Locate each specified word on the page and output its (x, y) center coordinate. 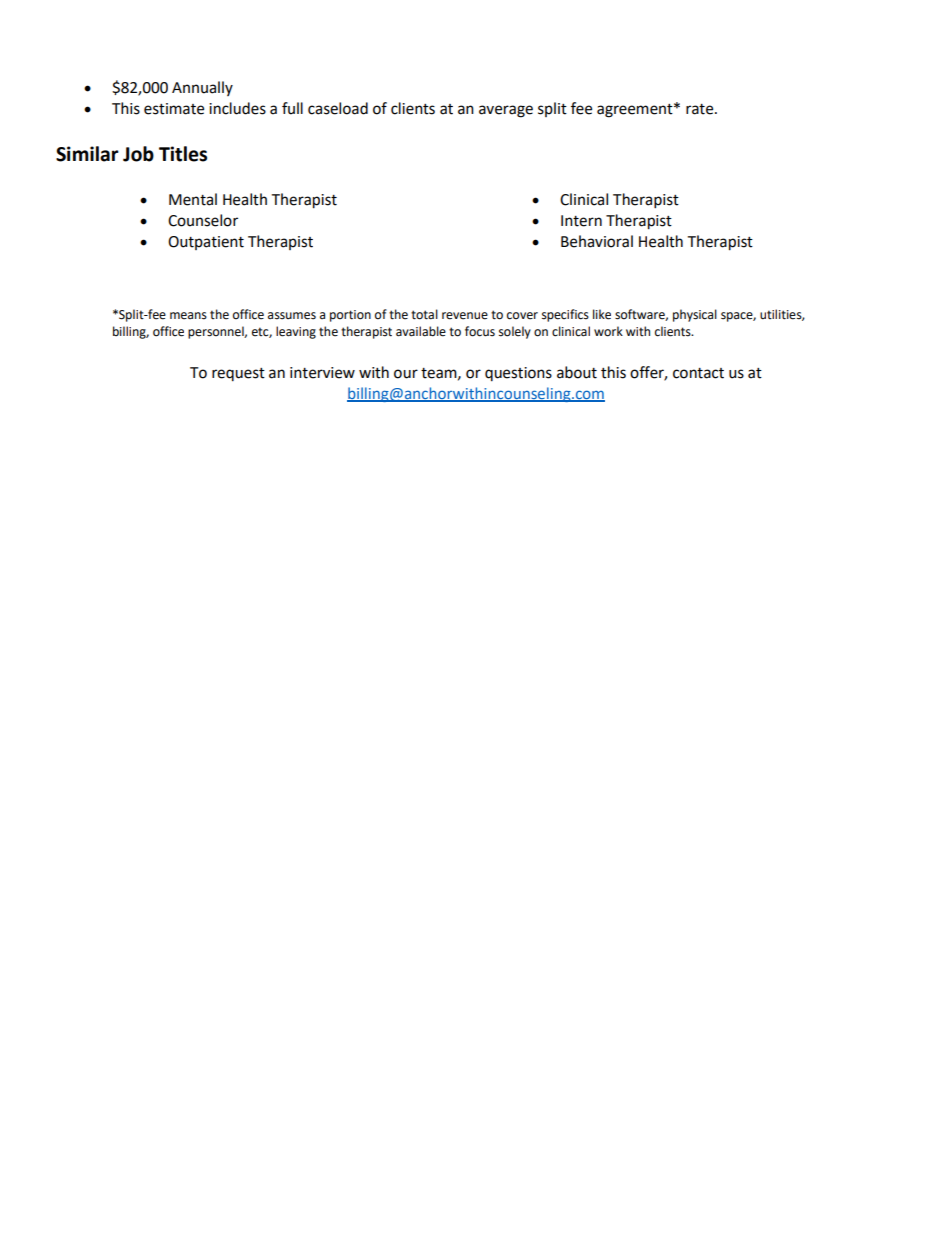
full (292, 108)
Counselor (203, 220)
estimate (174, 109)
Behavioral (597, 241)
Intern (581, 221)
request (238, 374)
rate (701, 109)
